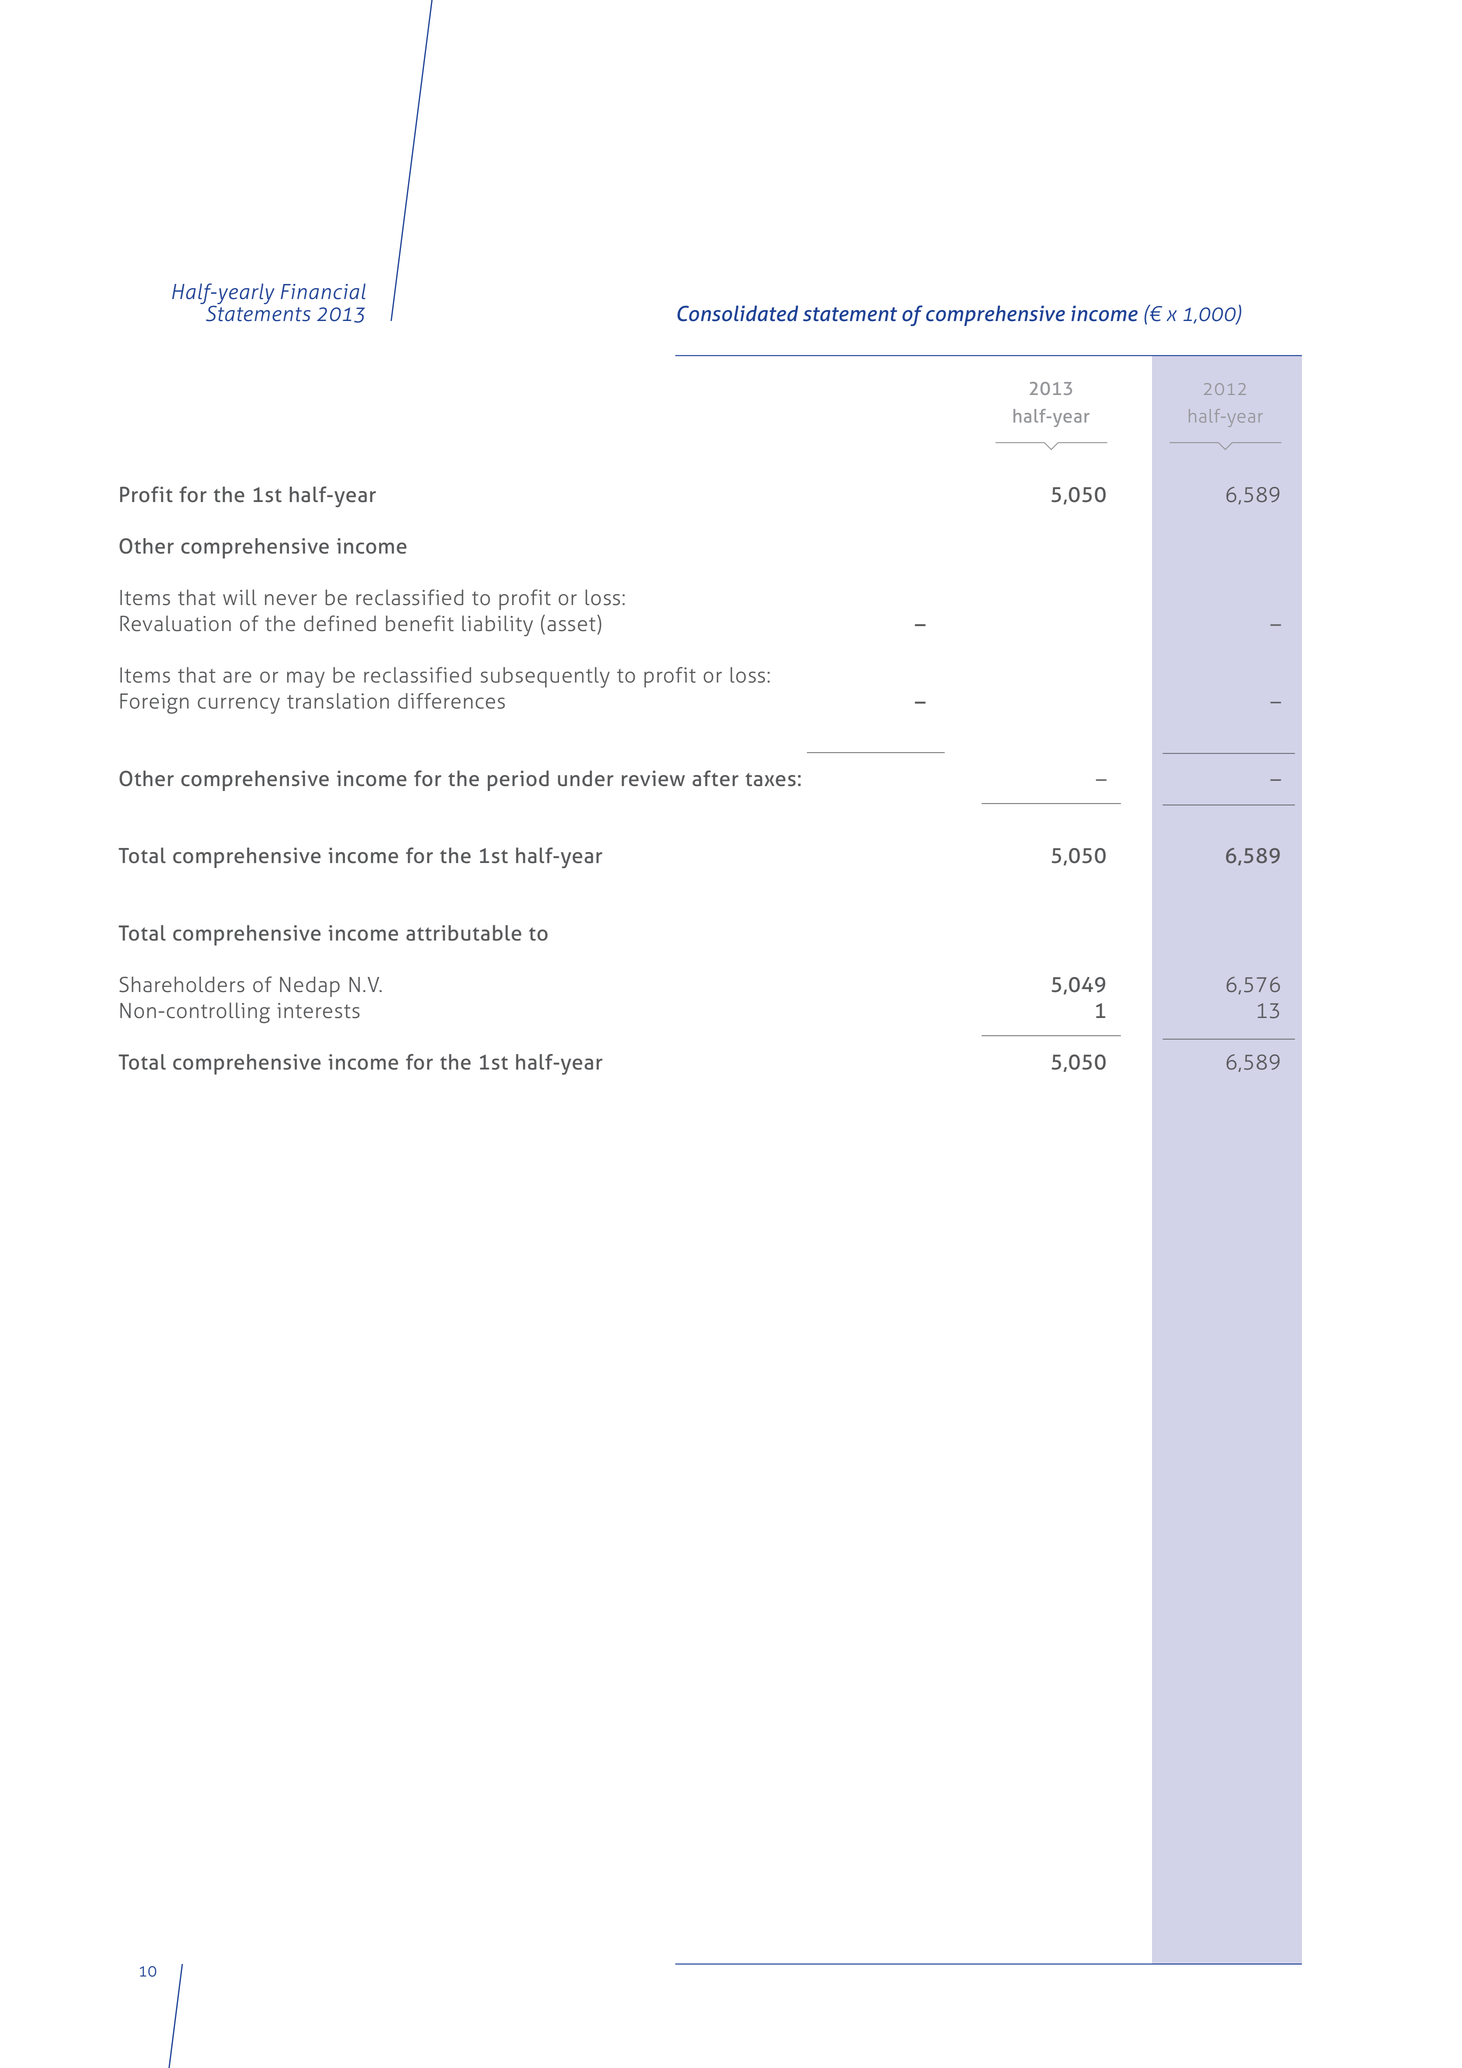  Describe the element at coordinates (323, 291) in the screenshot. I see `Financial` at that location.
